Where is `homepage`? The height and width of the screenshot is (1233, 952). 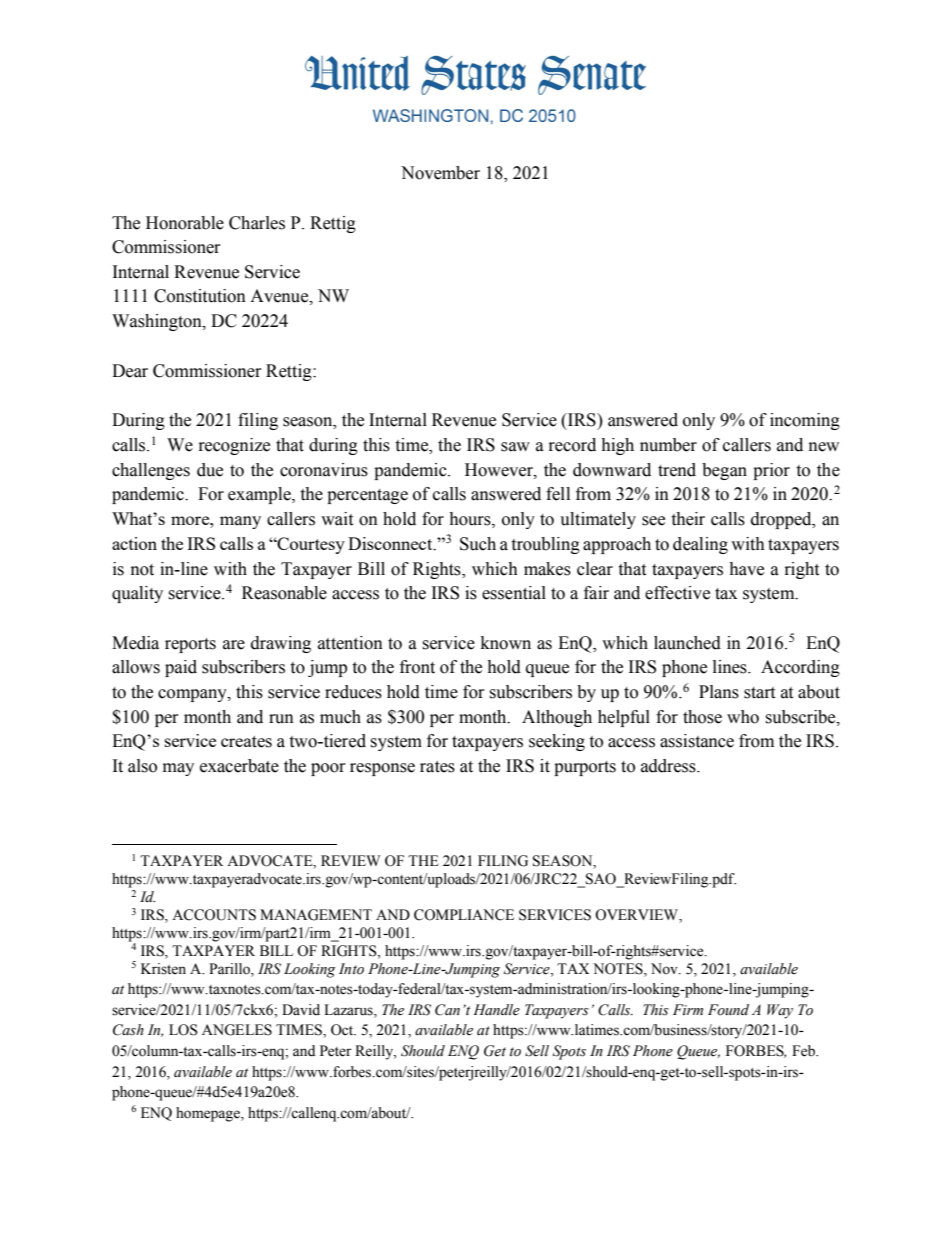 homepage is located at coordinates (209, 1114).
